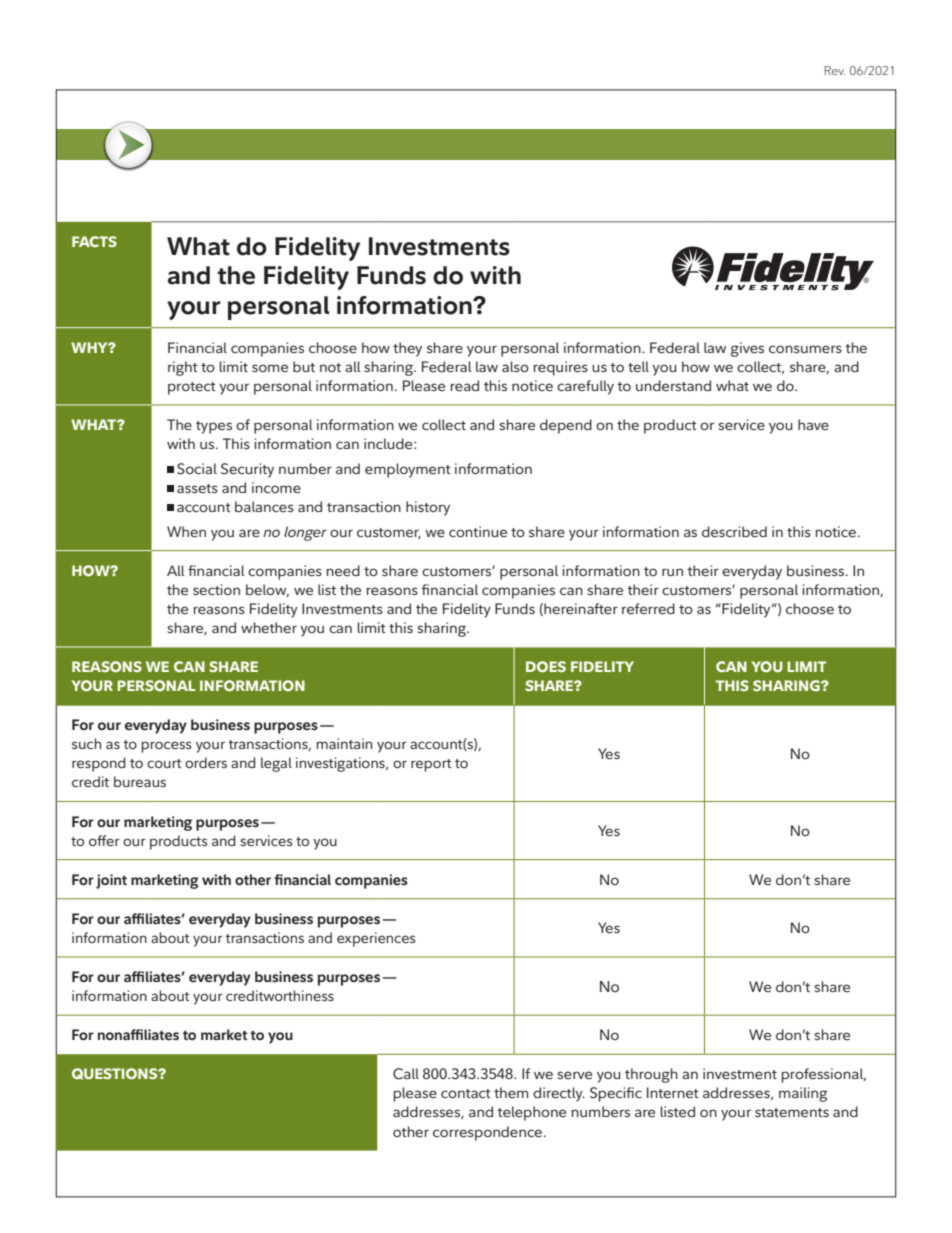  I want to click on section, so click(216, 590).
